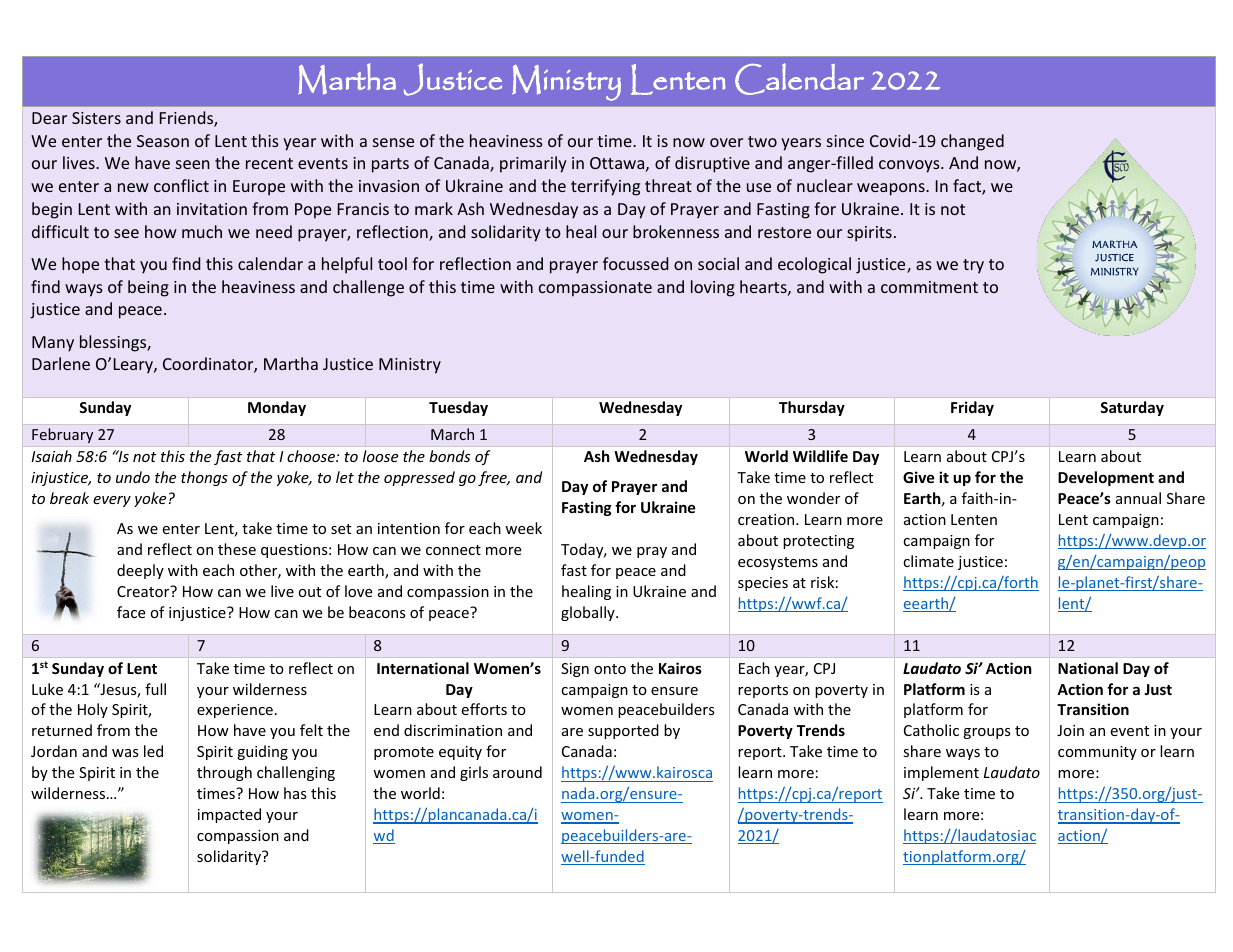 This screenshot has width=1233, height=952. I want to click on species, so click(763, 584).
